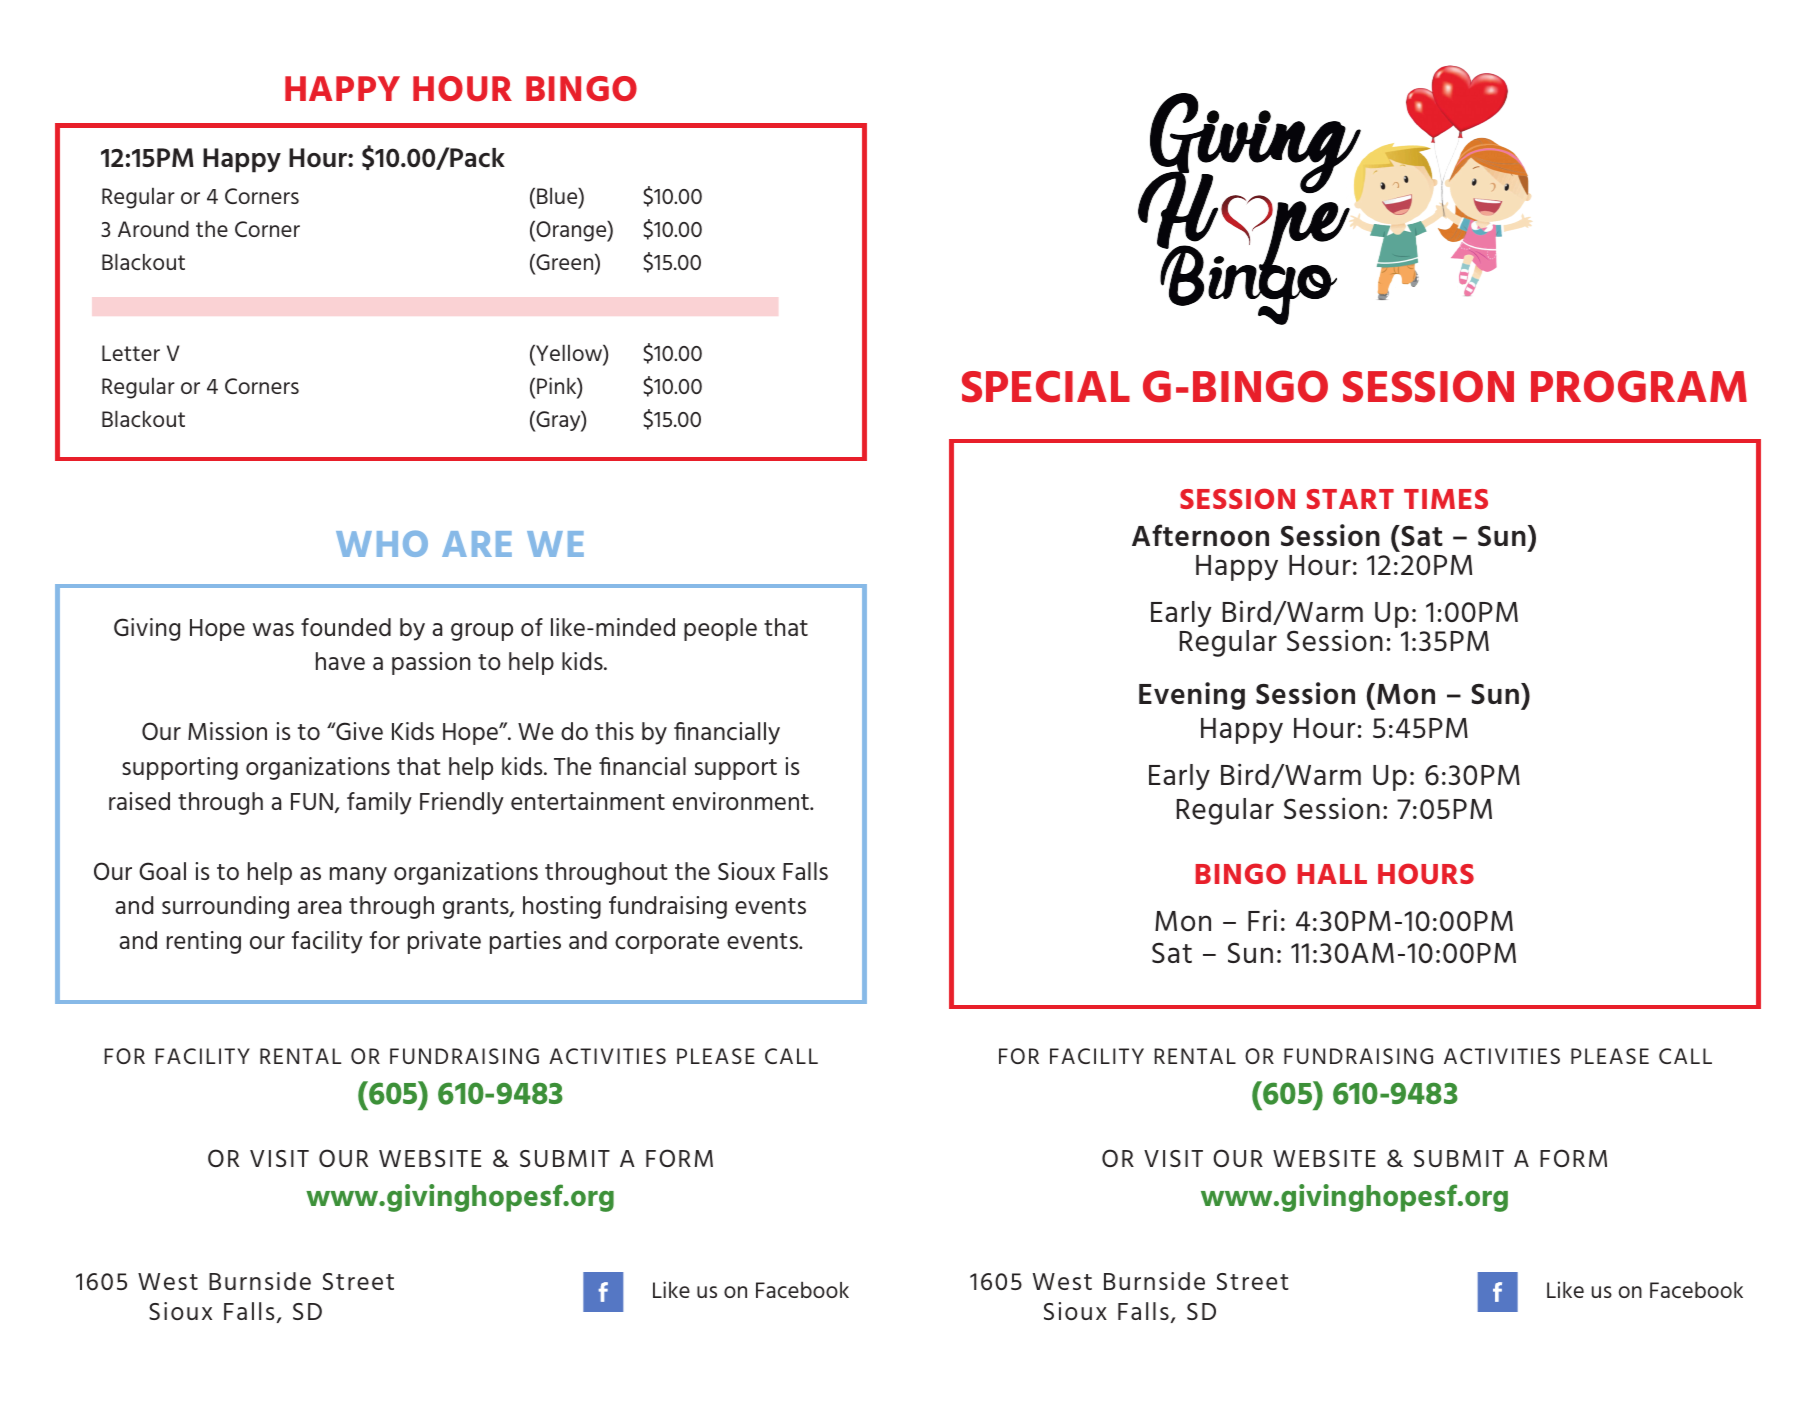  What do you see at coordinates (319, 907) in the page?
I see `area` at bounding box center [319, 907].
